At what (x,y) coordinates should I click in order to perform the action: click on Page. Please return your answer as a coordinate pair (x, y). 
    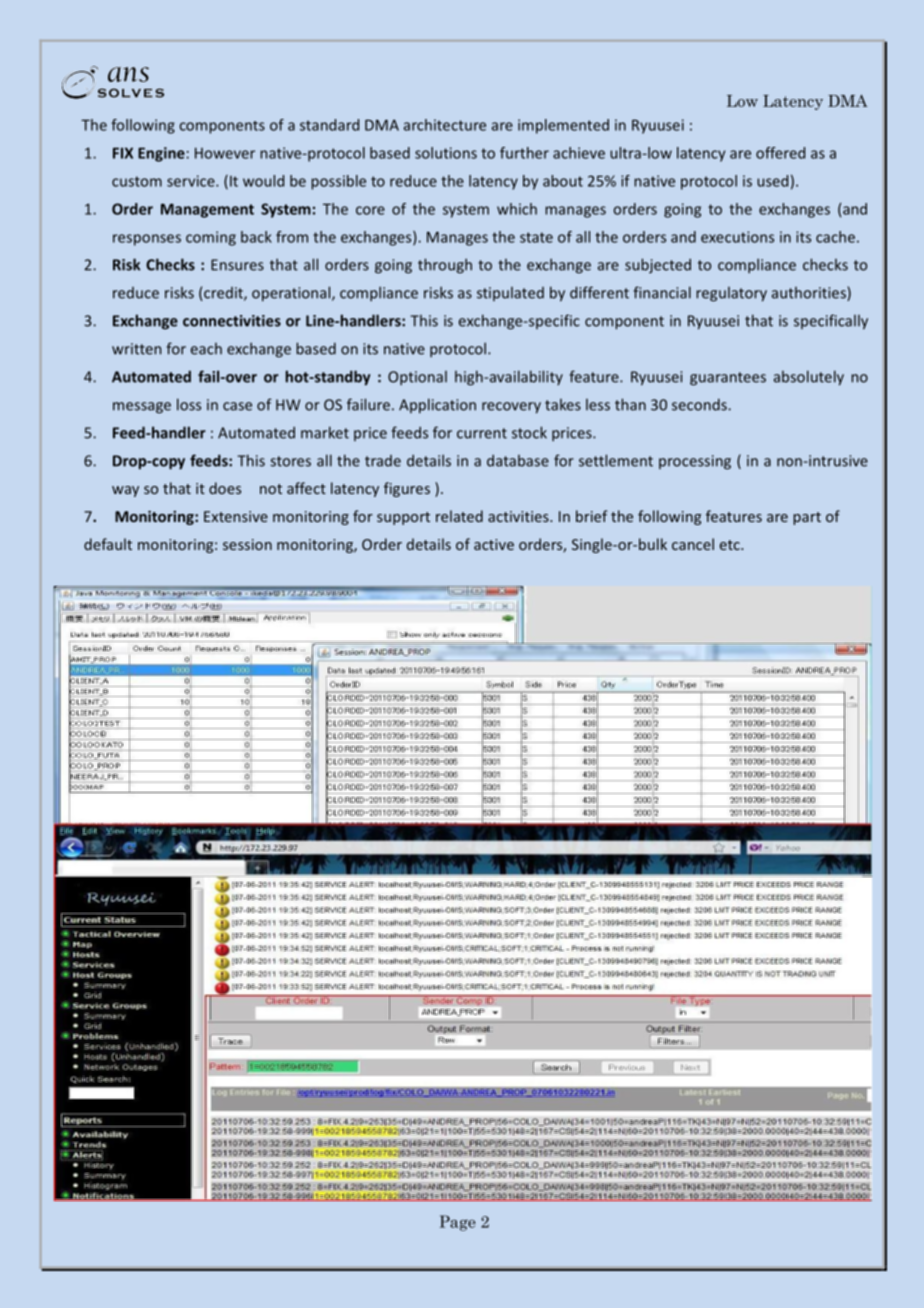
    Looking at the image, I should click on (458, 1223).
